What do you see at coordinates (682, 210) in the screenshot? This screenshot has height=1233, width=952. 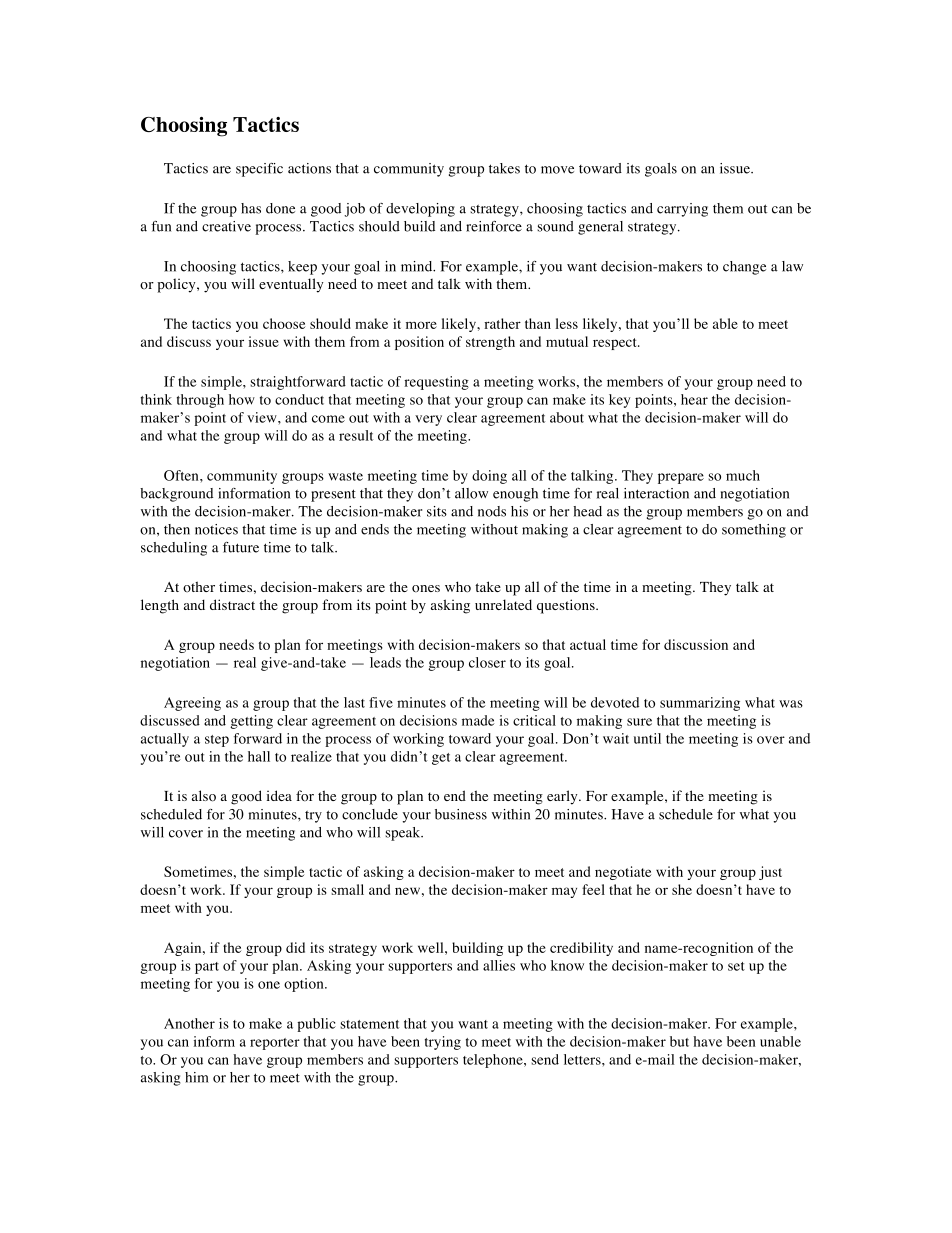 I see `carrying` at bounding box center [682, 210].
